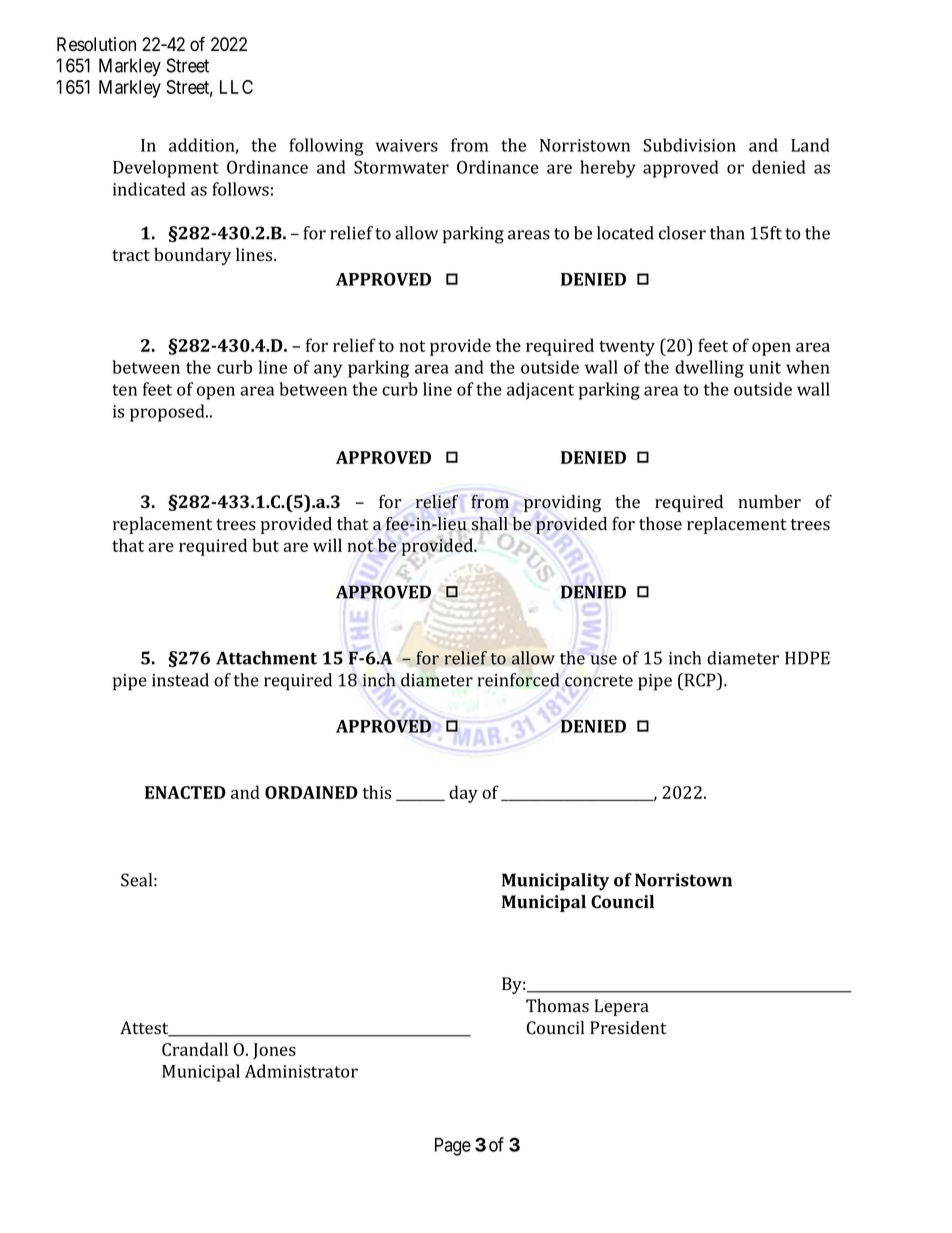  What do you see at coordinates (540, 391) in the screenshot?
I see `adjacent` at bounding box center [540, 391].
